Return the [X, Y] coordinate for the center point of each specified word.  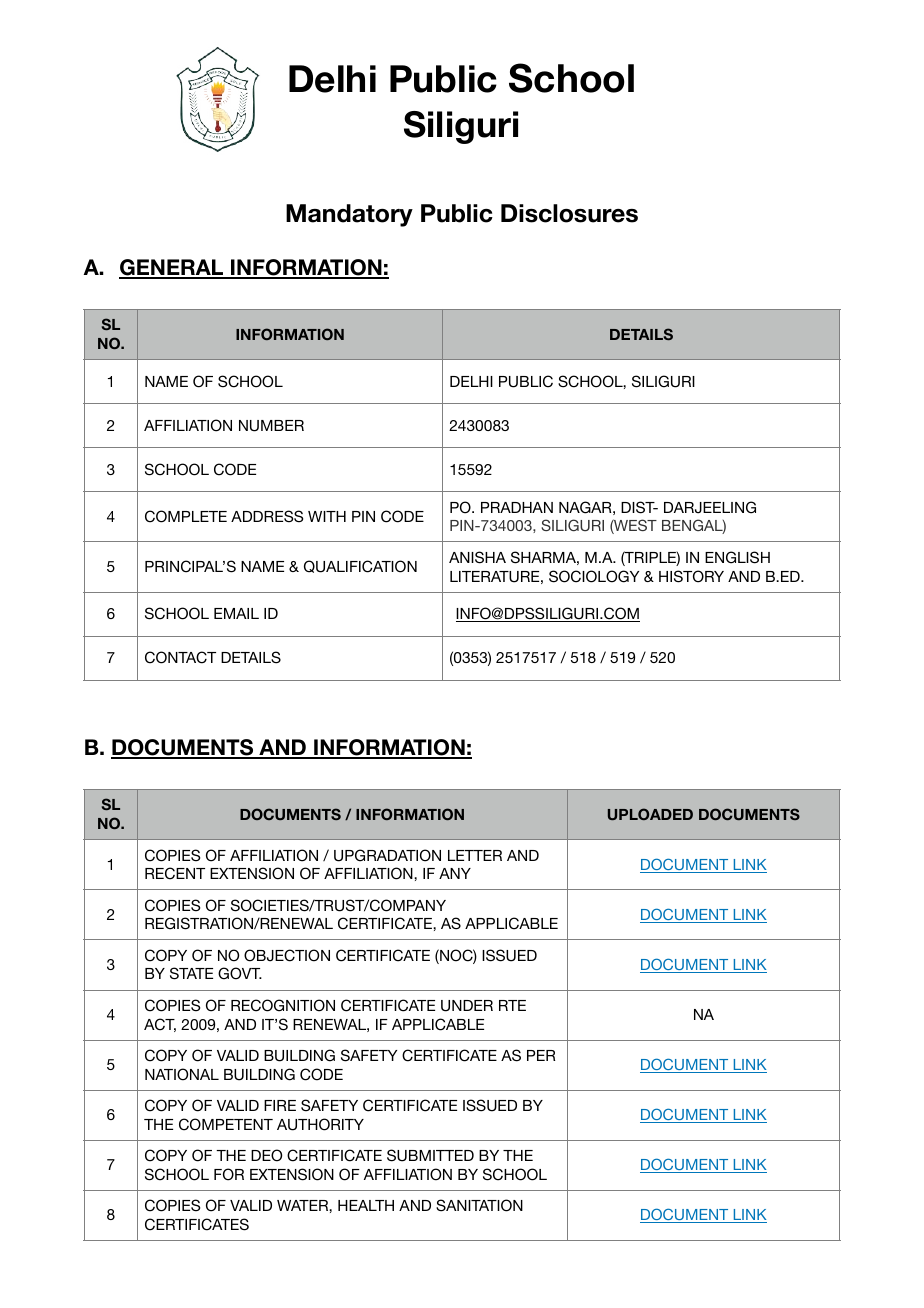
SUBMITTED [430, 1155]
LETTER [475, 855]
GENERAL [172, 269]
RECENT [175, 873]
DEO [266, 1155]
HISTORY [691, 576]
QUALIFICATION [360, 566]
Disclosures [569, 213]
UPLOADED [650, 814]
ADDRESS [267, 516]
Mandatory [349, 215]
